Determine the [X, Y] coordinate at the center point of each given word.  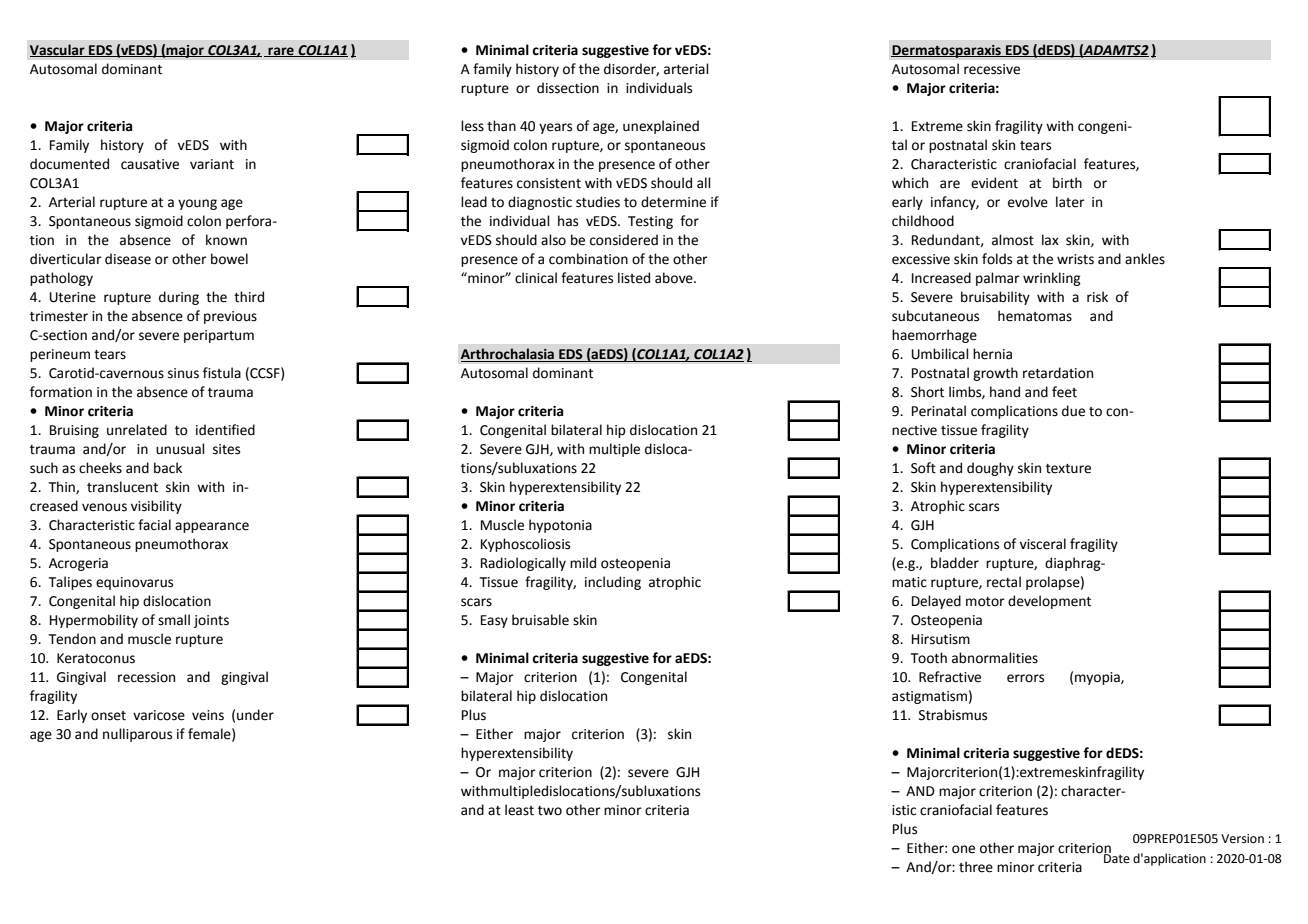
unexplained [661, 127]
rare [281, 52]
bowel [229, 259]
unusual [180, 449]
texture [1068, 469]
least [519, 810]
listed [634, 278]
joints [211, 621]
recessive [992, 69]
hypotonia [560, 526]
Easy [494, 621]
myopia [1098, 678]
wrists [1075, 259]
